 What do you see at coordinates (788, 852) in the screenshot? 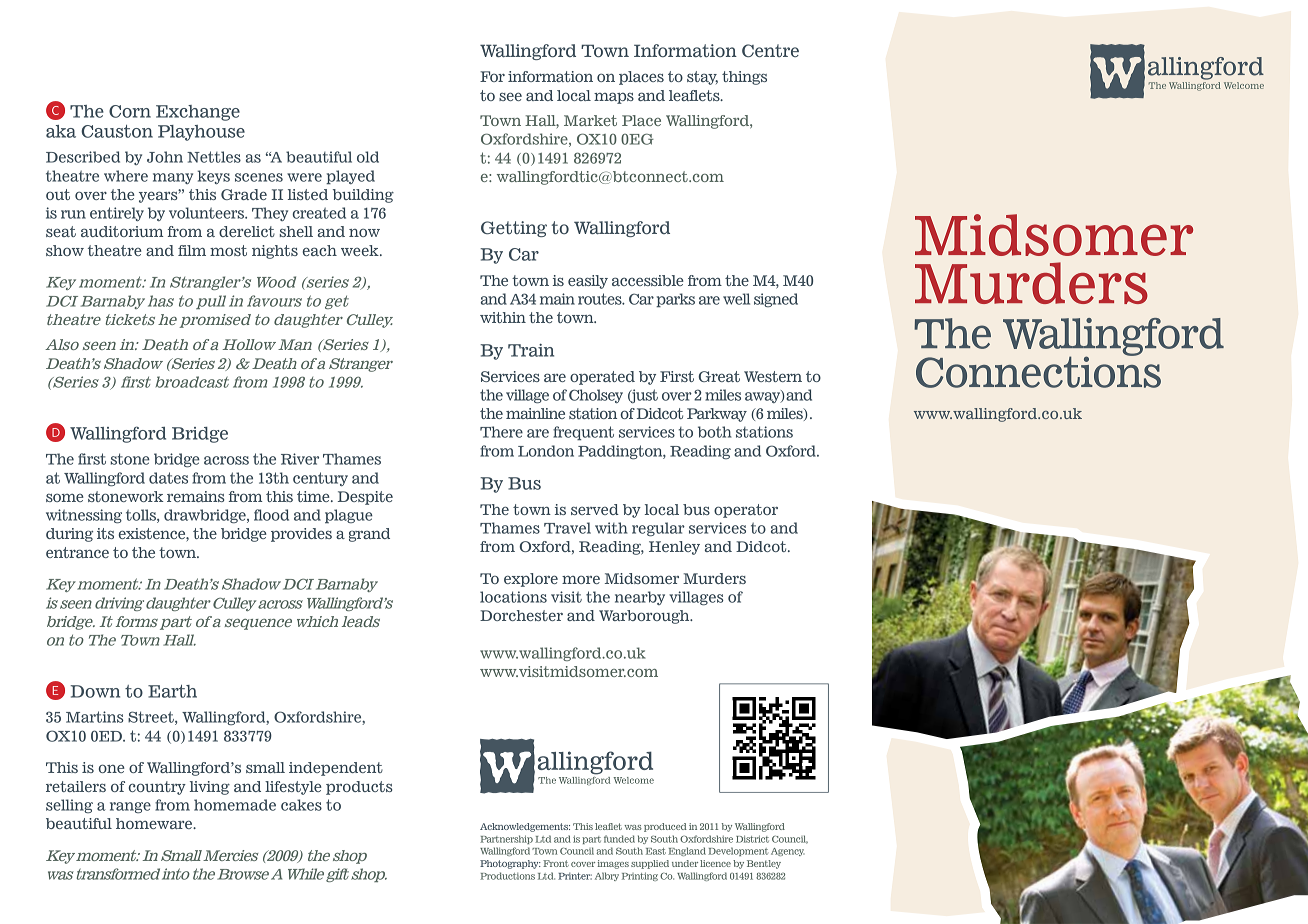
I see `Agency` at bounding box center [788, 852].
